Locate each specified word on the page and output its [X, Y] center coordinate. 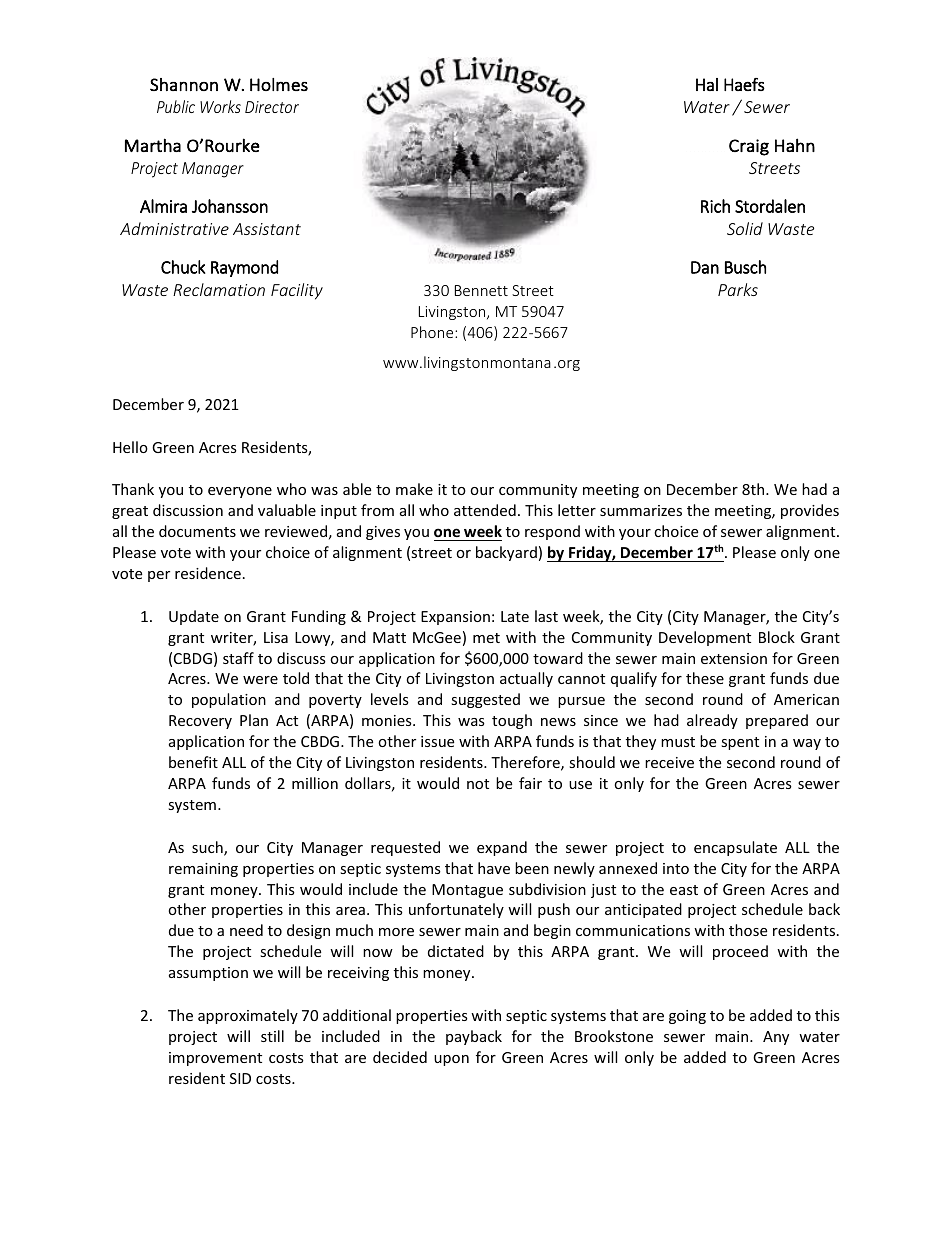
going [687, 1017]
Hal [707, 84]
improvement [215, 1059]
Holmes [279, 84]
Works [220, 106]
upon [451, 1060]
